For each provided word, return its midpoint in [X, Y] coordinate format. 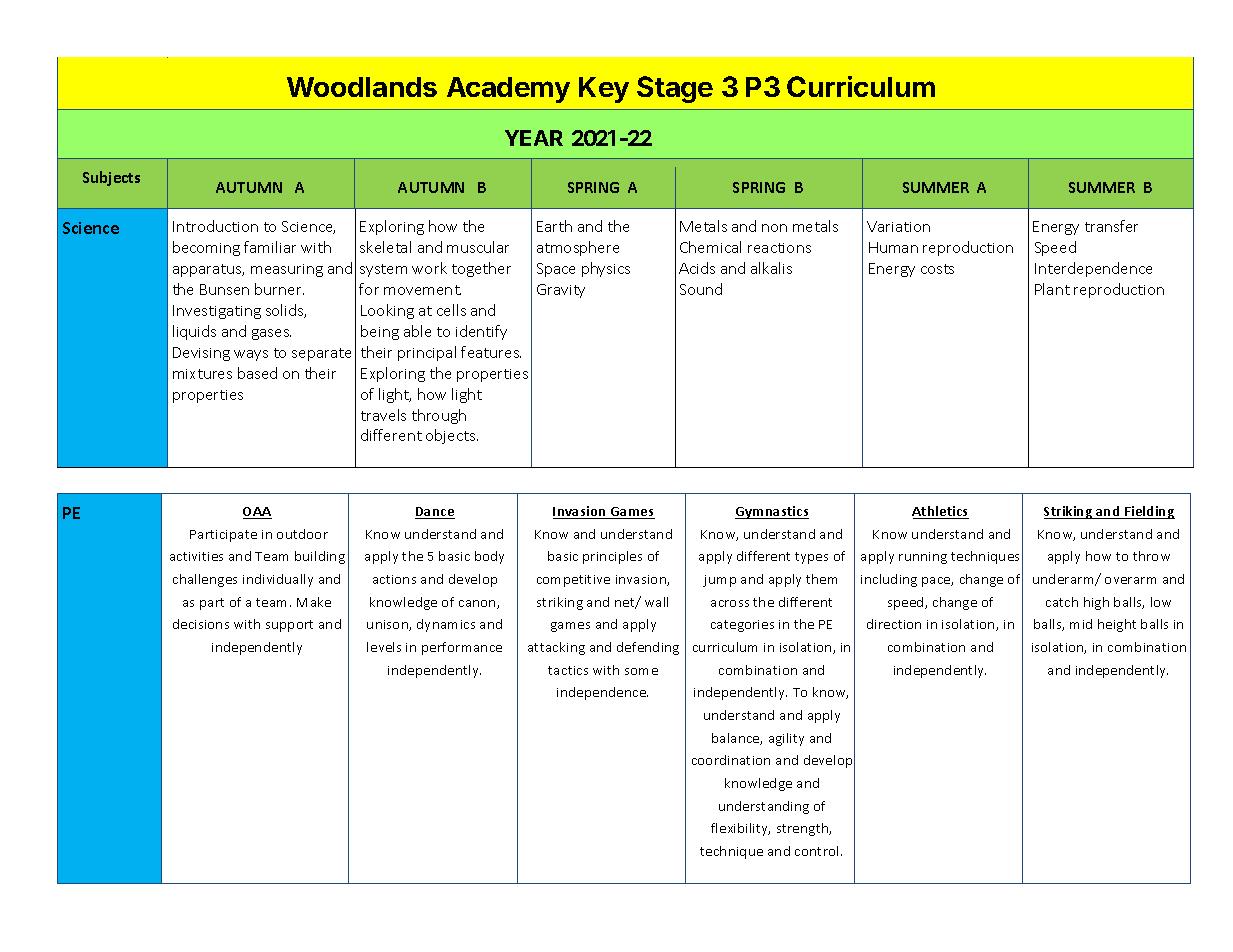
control [818, 851]
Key [604, 90]
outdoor [302, 534]
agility [786, 739]
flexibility [740, 829]
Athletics [940, 512]
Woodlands [362, 87]
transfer [1111, 226]
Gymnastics [772, 512]
